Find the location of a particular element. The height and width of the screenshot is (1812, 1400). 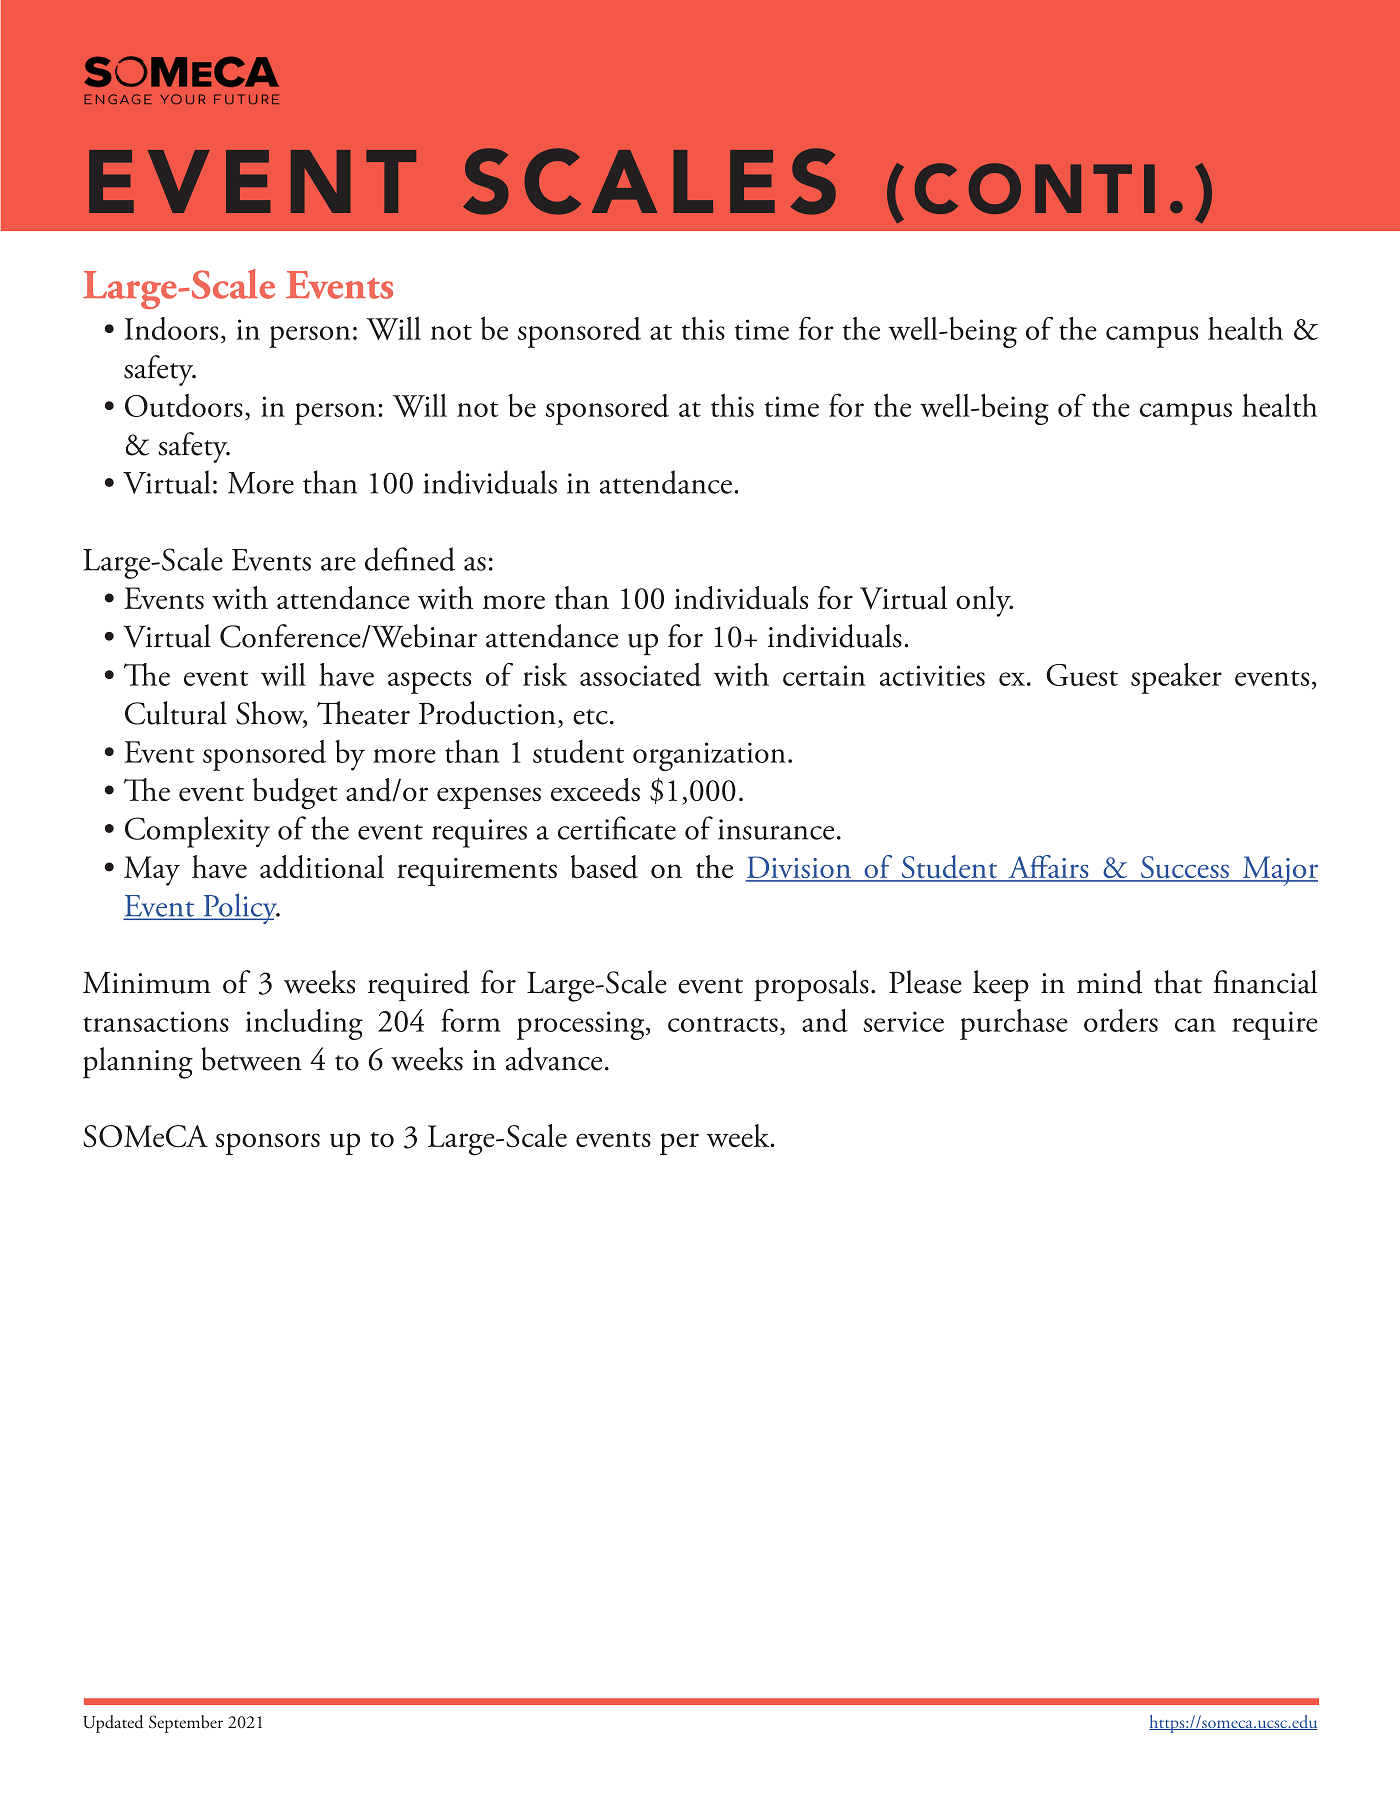

contracts is located at coordinates (723, 1024).
